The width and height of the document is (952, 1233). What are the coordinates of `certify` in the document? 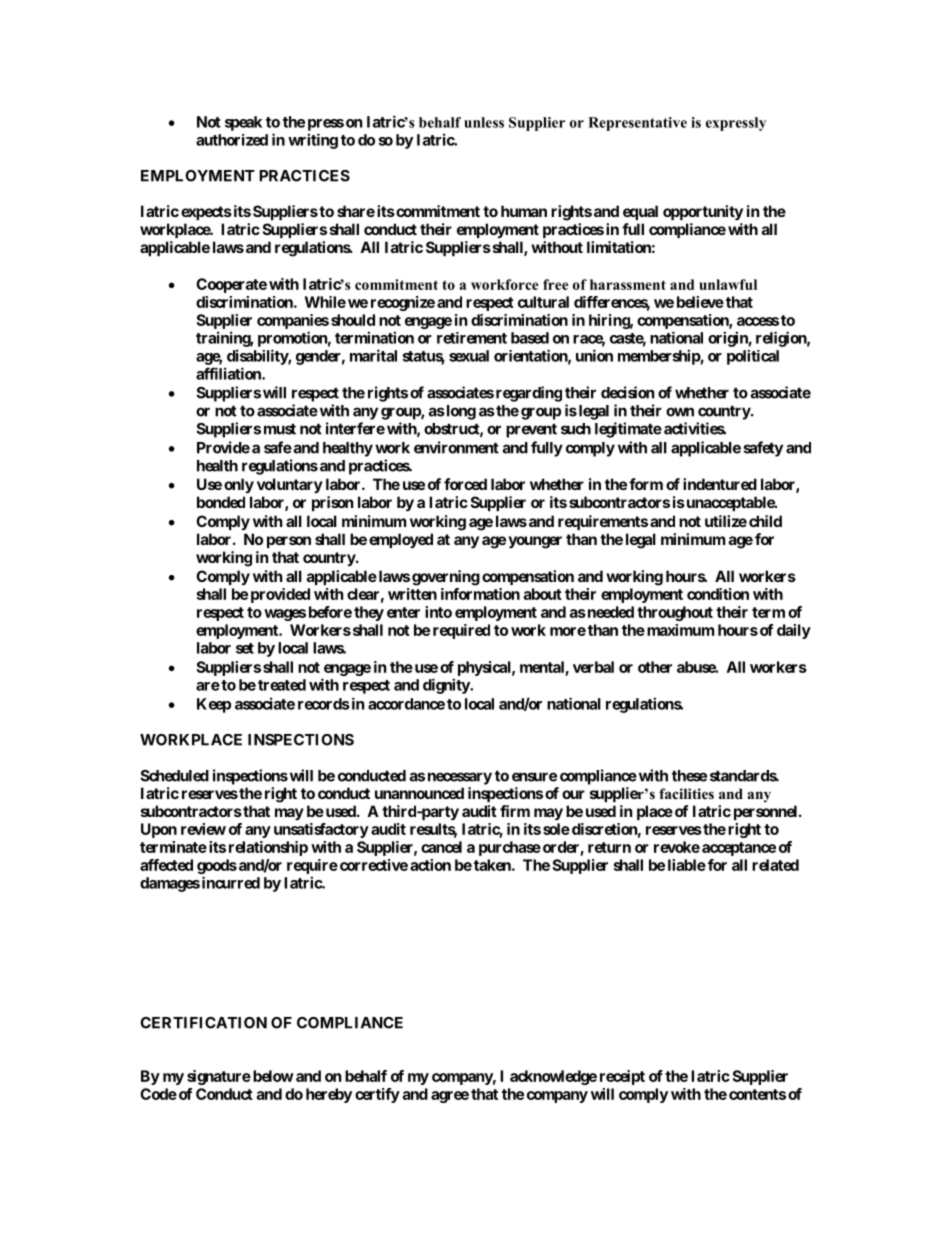 It's located at (377, 1095).
